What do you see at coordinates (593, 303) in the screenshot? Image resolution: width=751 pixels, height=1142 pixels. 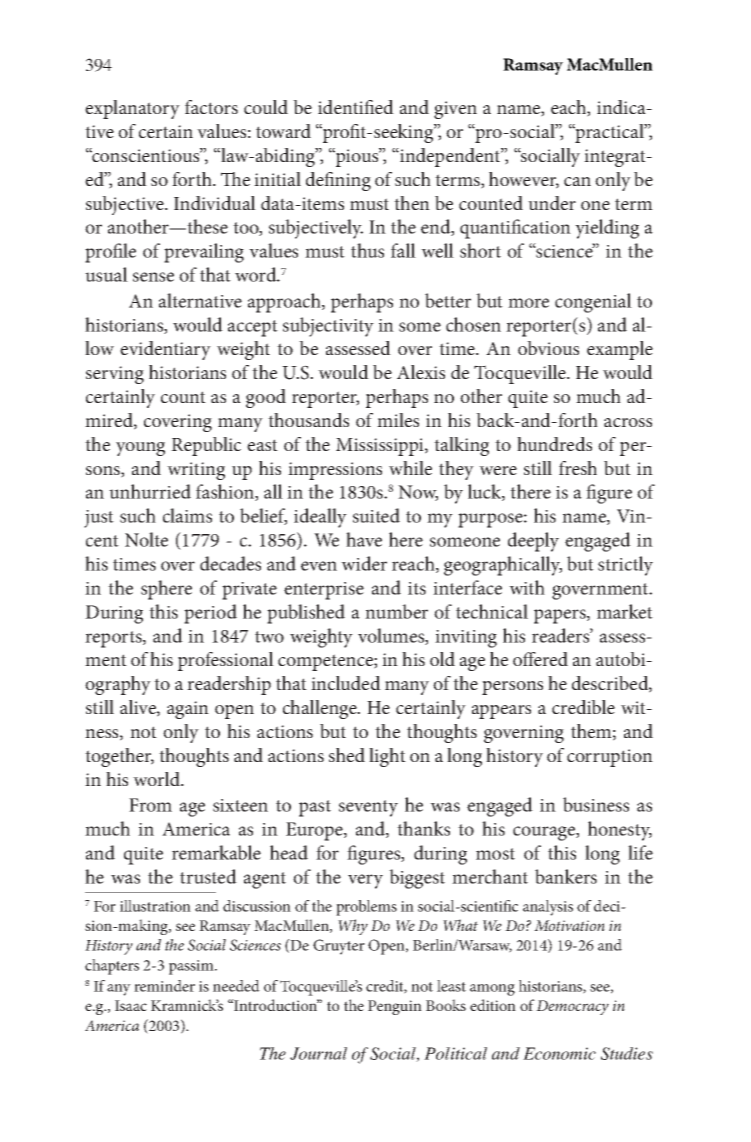 I see `congenial` at bounding box center [593, 303].
